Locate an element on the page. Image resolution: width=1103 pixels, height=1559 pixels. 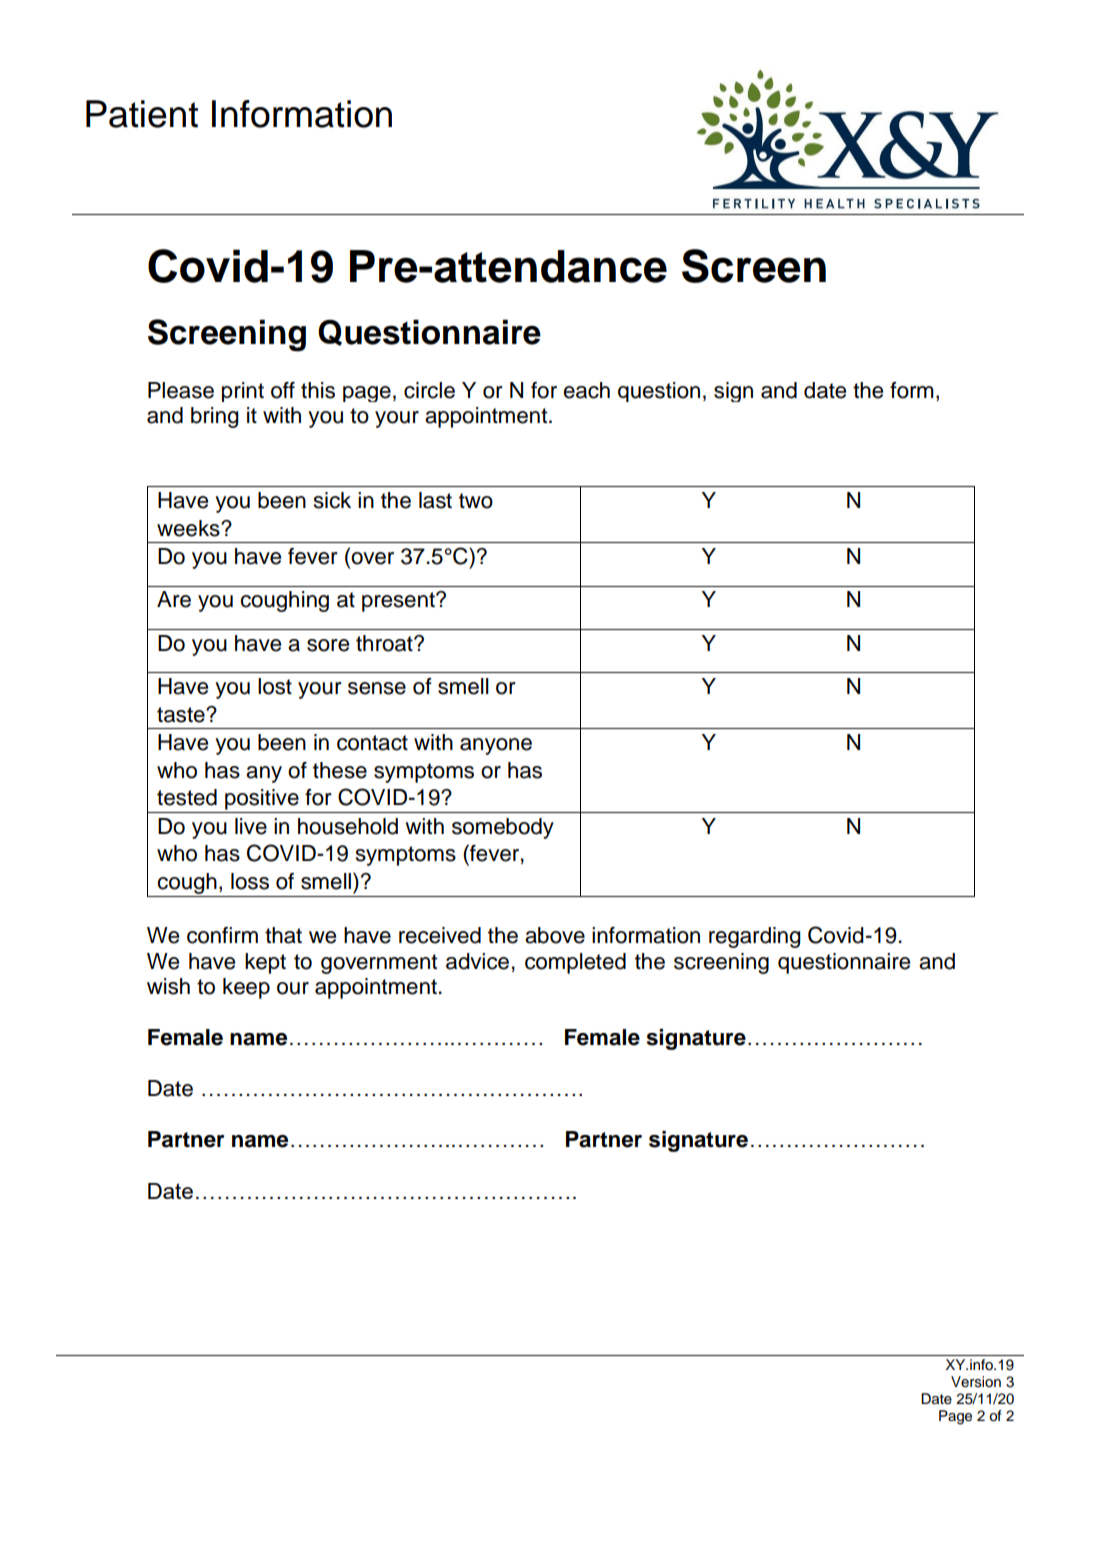
keep is located at coordinates (246, 988).
